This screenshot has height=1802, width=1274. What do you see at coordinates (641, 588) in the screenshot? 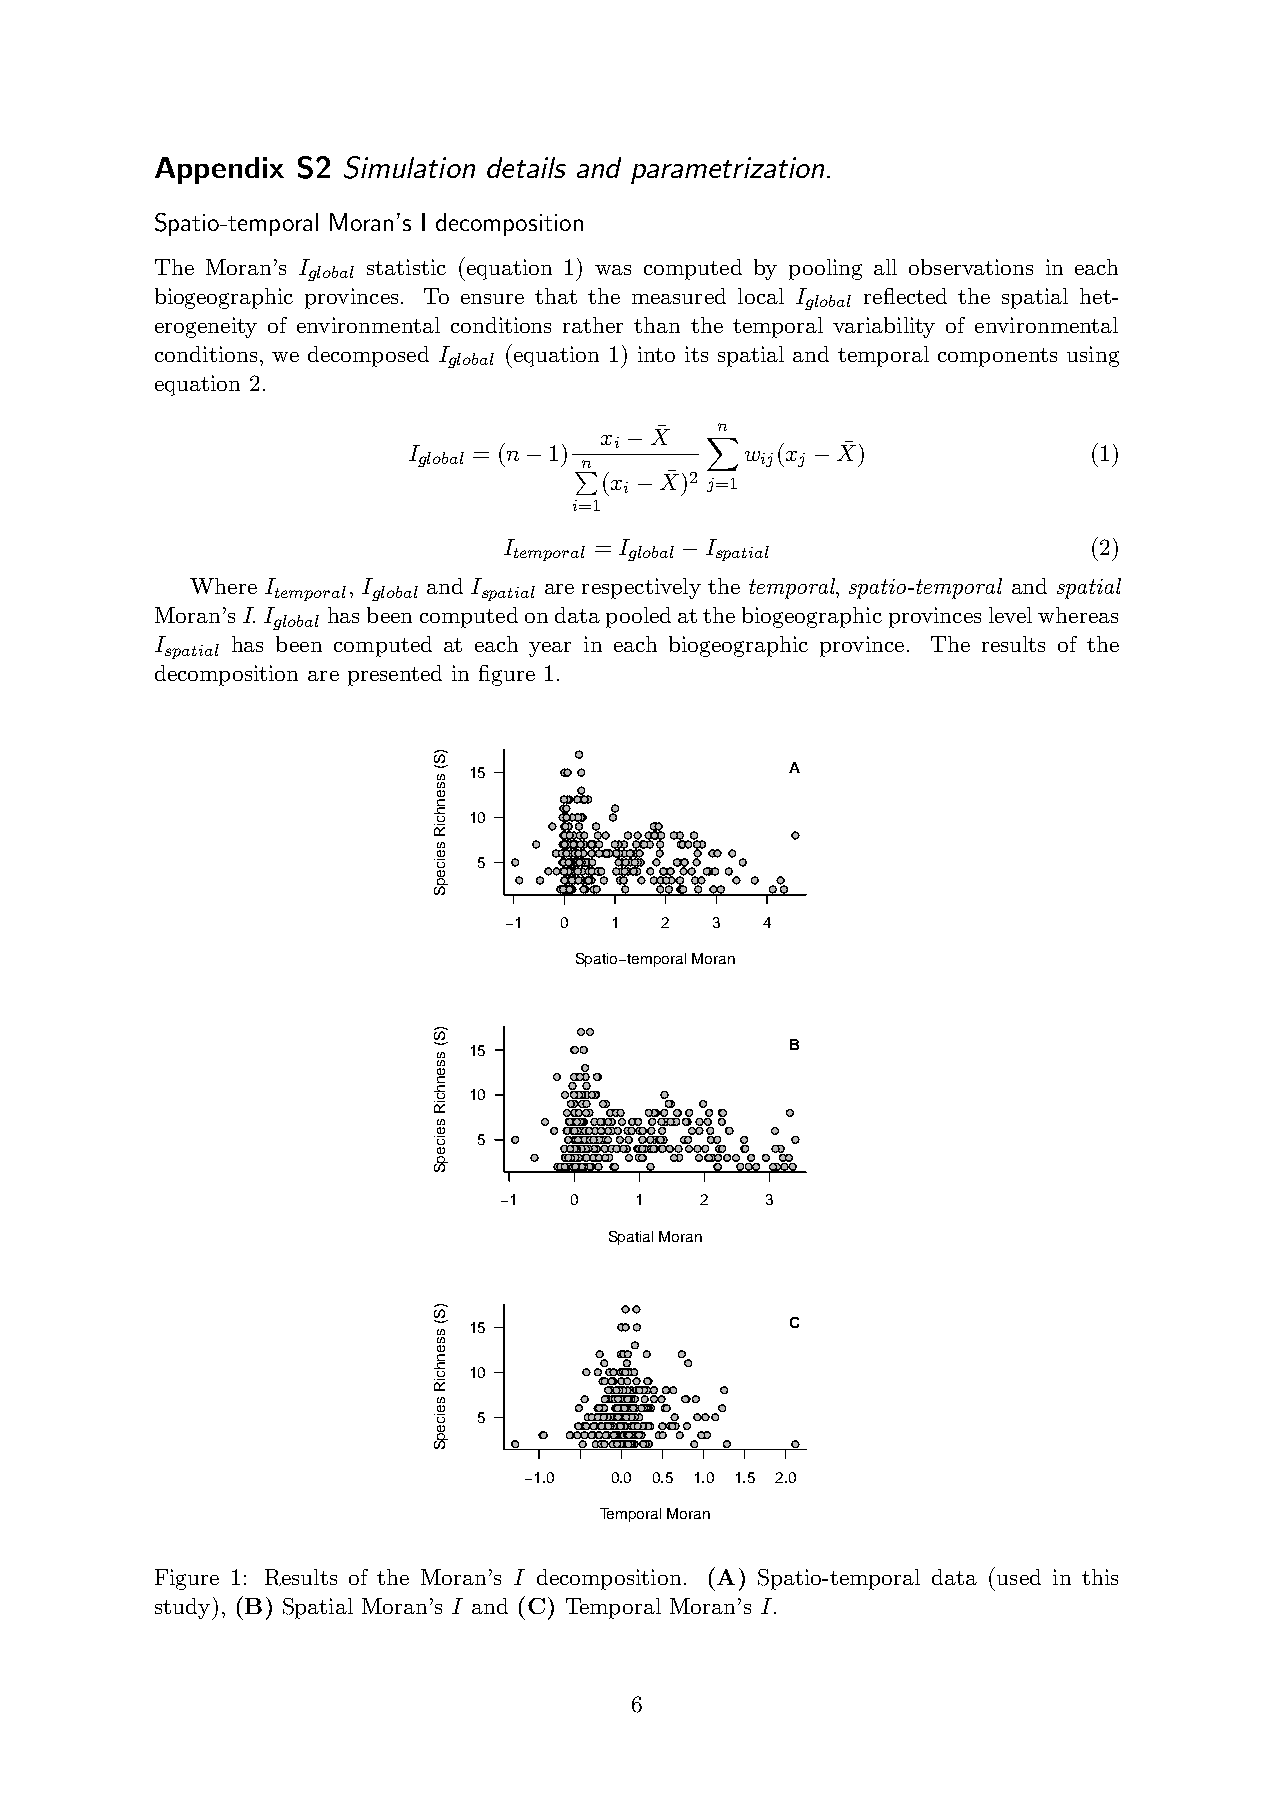
I see `respectively` at bounding box center [641, 588].
